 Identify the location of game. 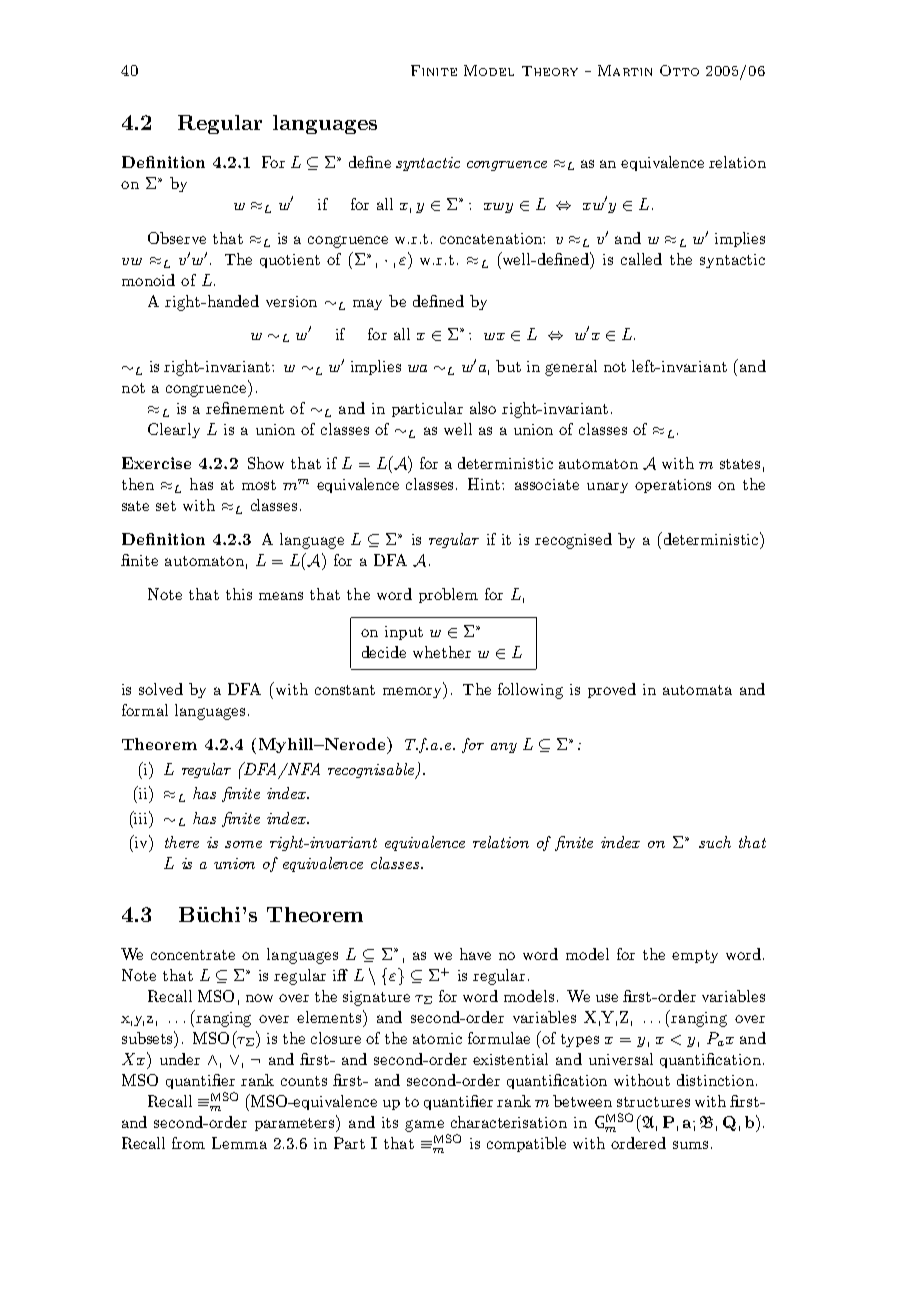
(424, 1126).
